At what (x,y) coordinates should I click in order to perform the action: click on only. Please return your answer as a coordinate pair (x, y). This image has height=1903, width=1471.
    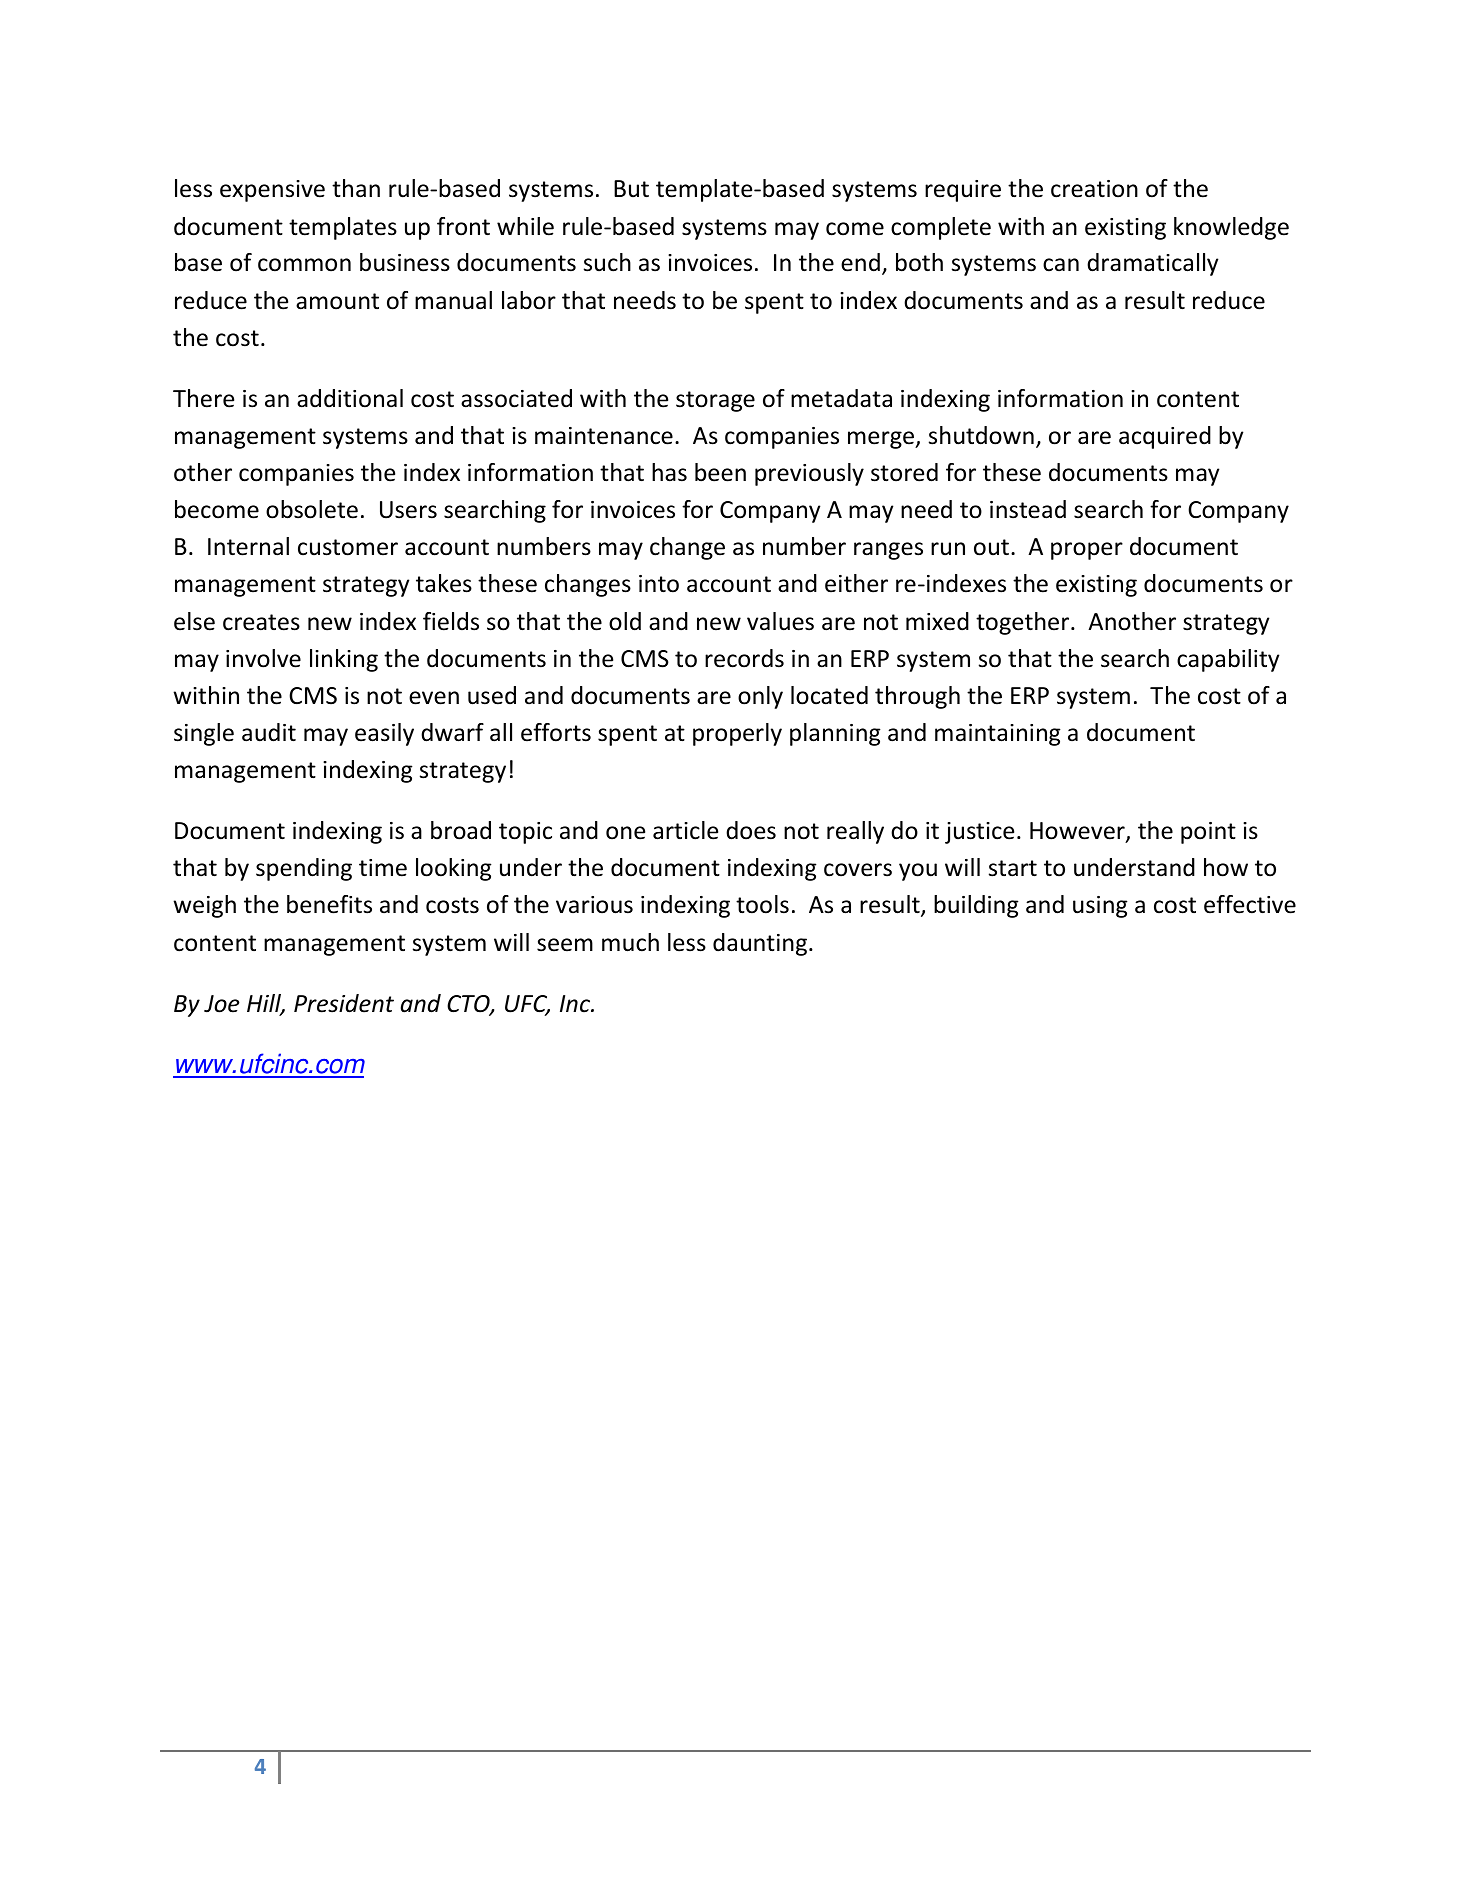
    Looking at the image, I should click on (760, 697).
